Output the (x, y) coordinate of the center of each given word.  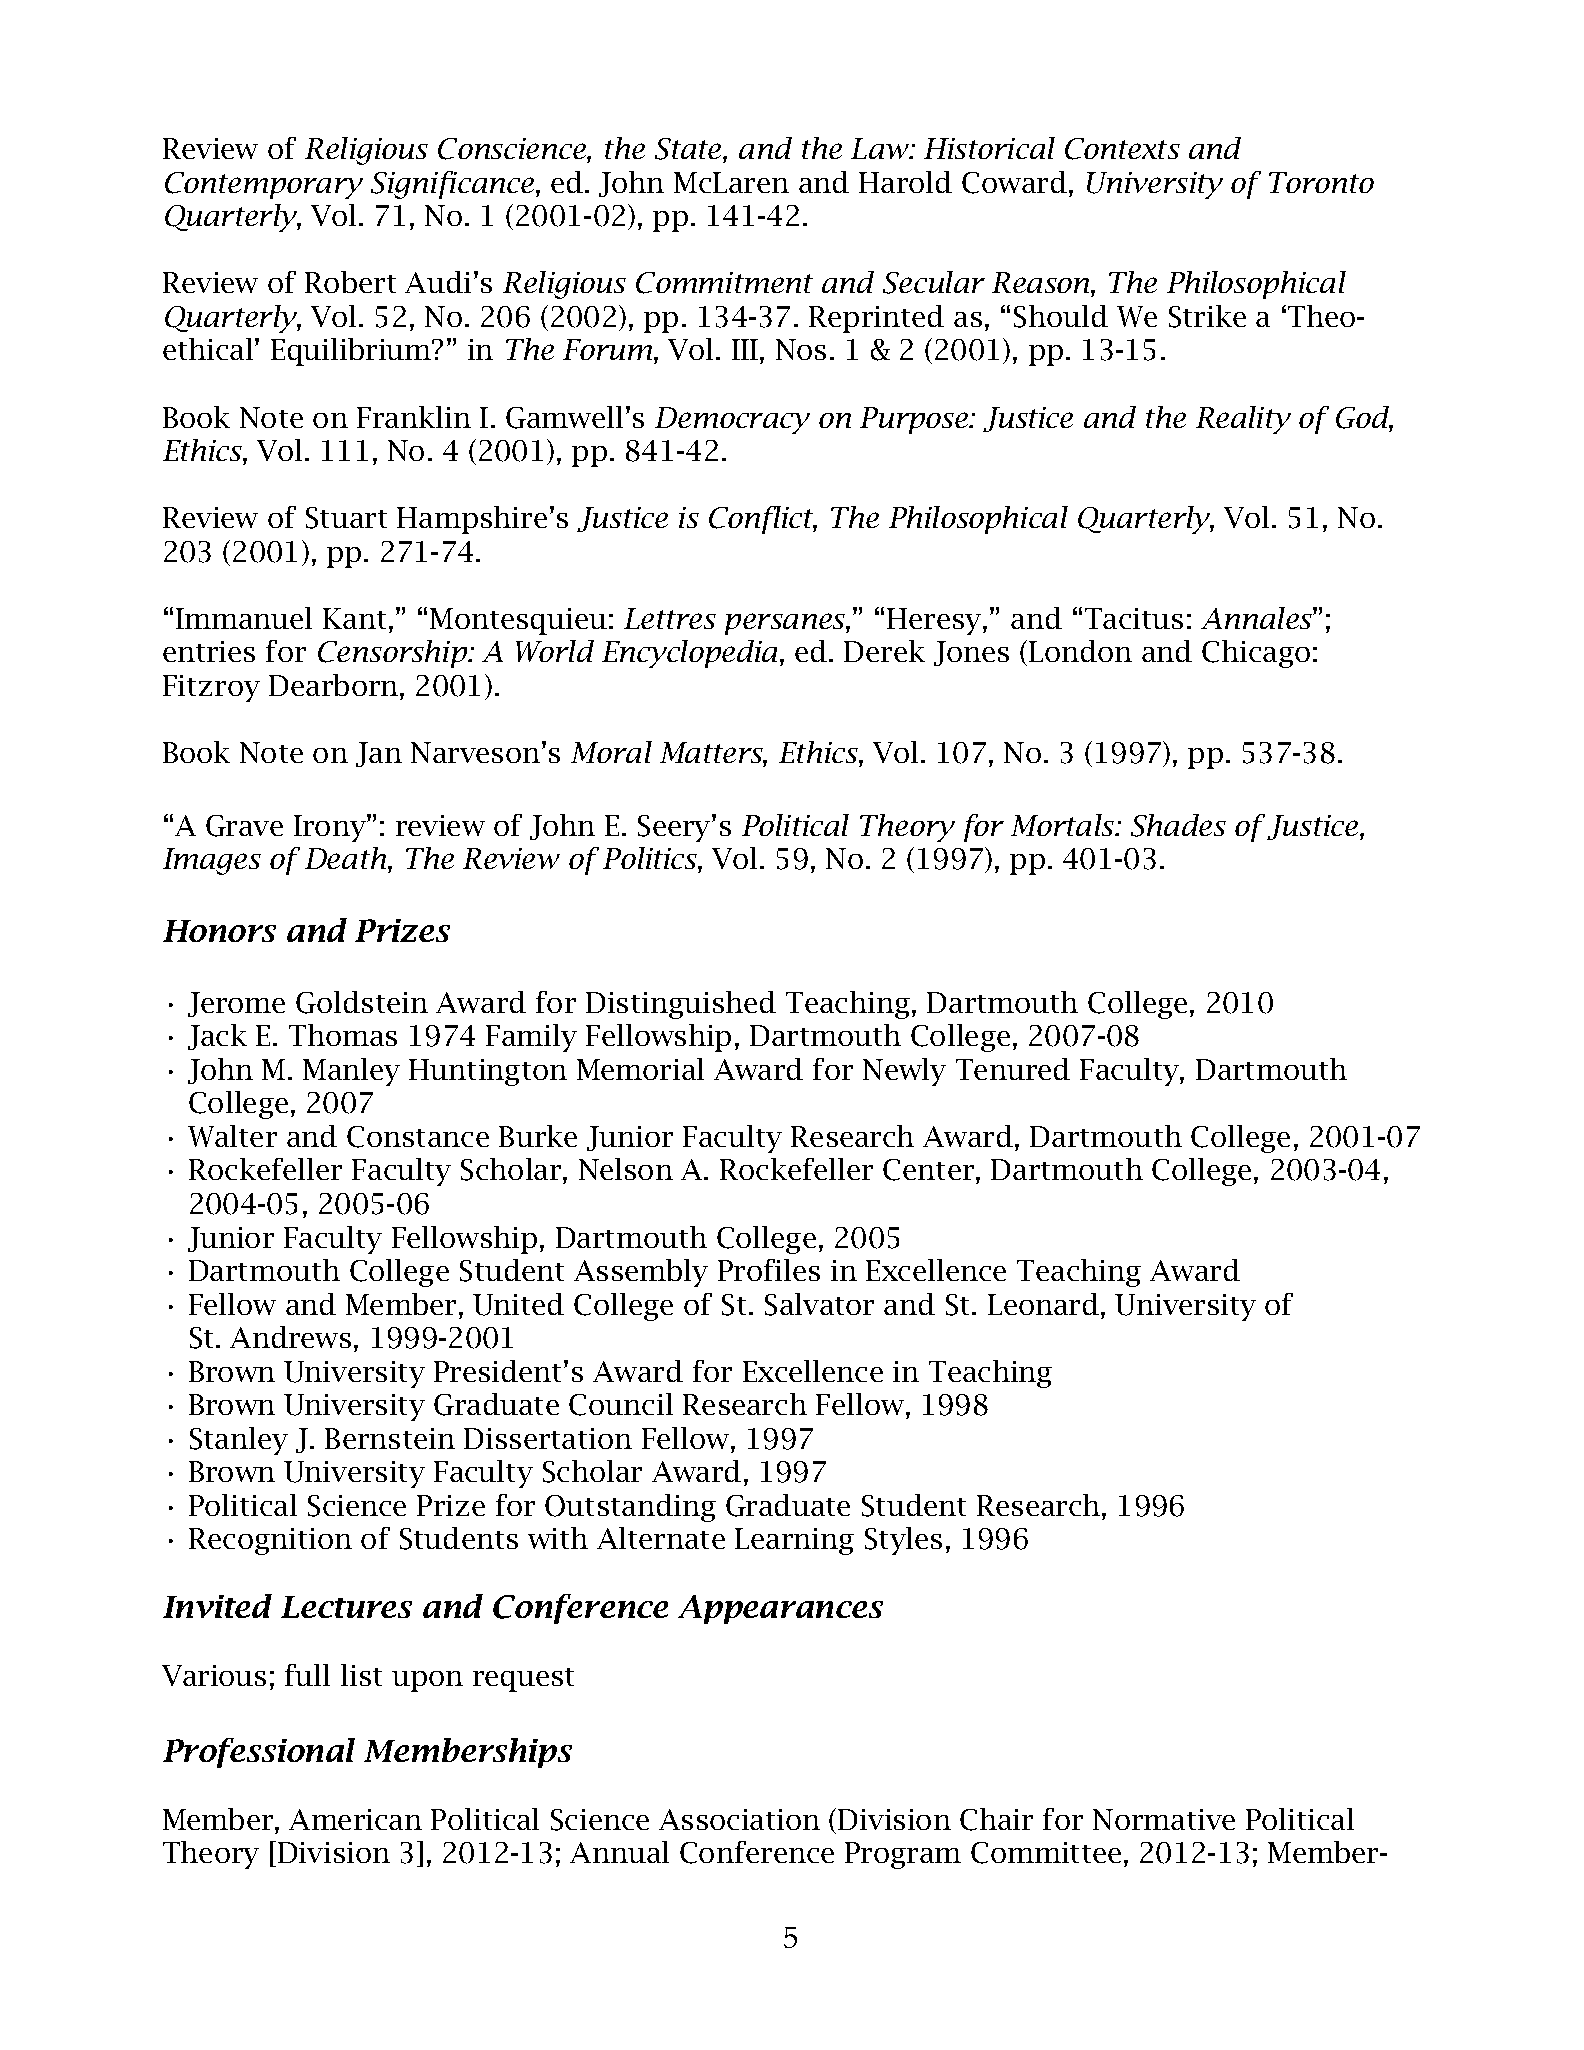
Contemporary (264, 185)
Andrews (290, 1337)
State (689, 150)
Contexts (1122, 149)
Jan (379, 754)
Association (739, 1819)
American (355, 1819)
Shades (1178, 825)
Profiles (769, 1270)
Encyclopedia (691, 654)
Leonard (1045, 1304)
